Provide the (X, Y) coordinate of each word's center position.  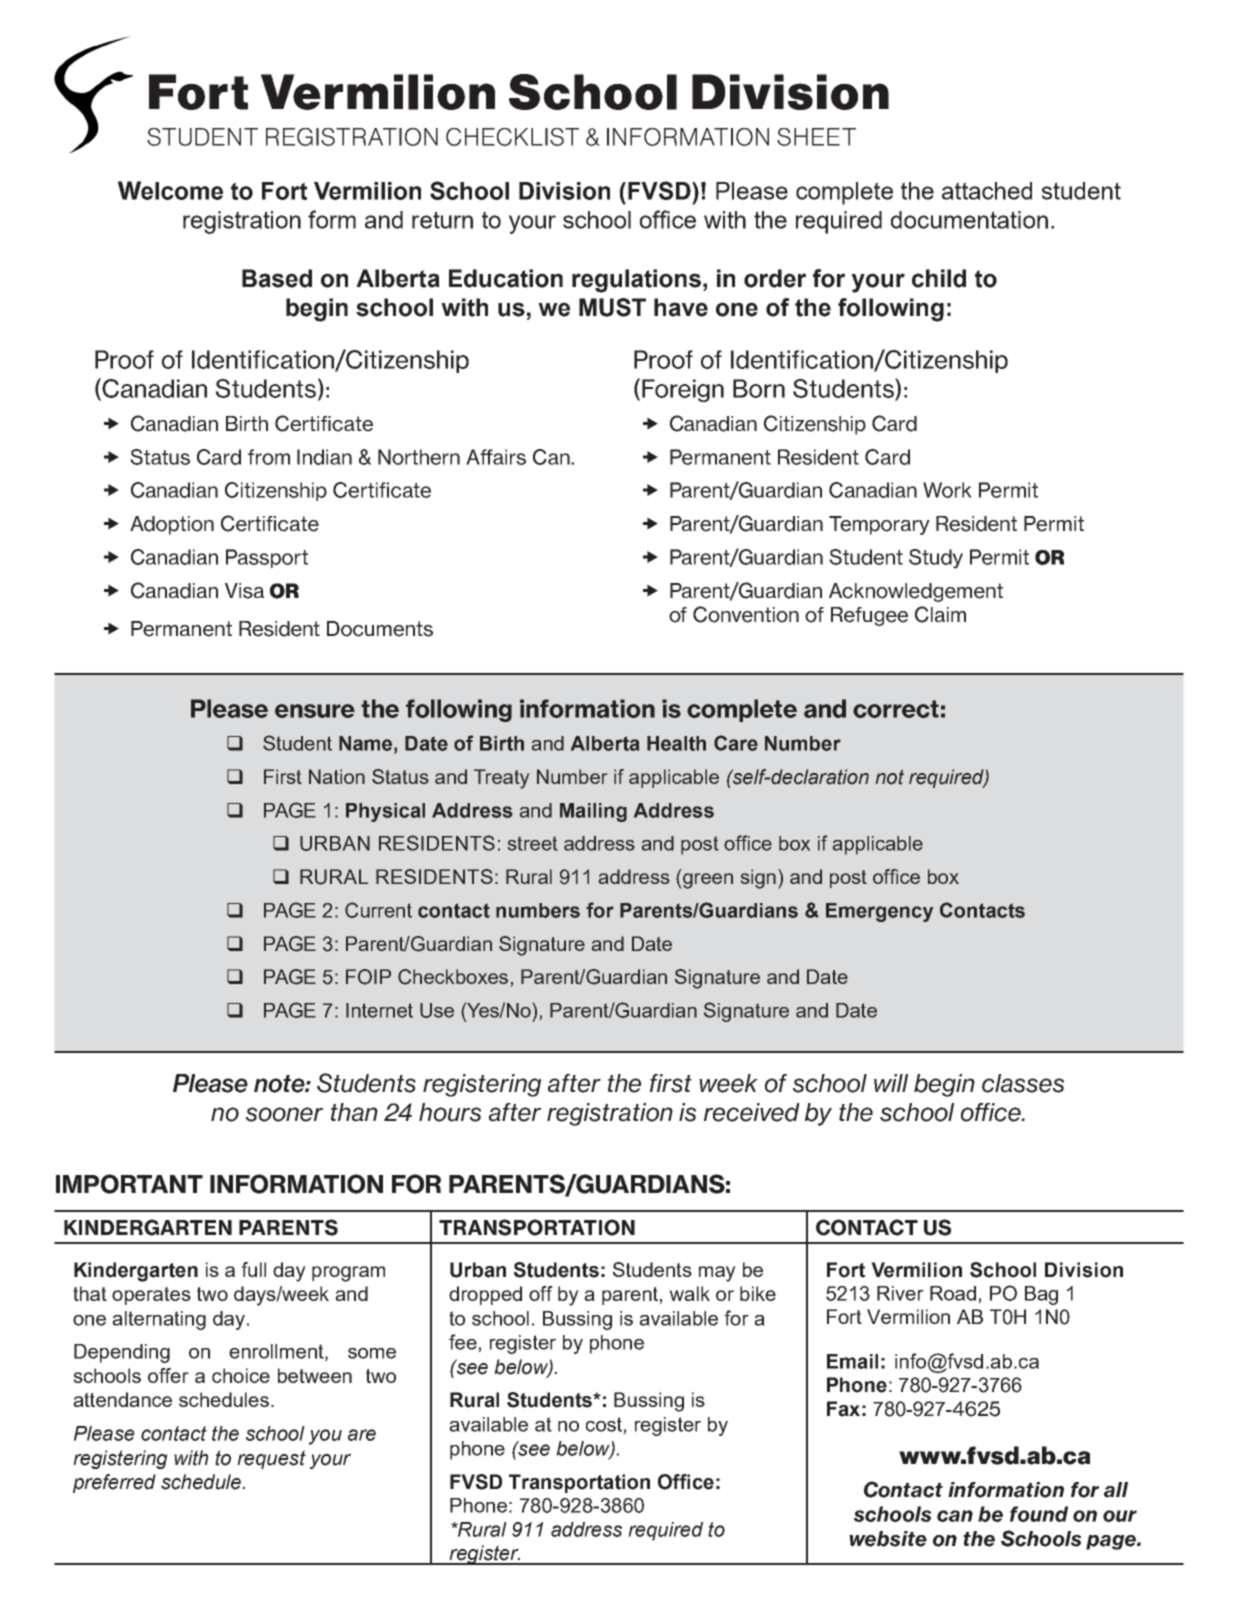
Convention (746, 614)
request (271, 1459)
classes (1023, 1083)
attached (987, 191)
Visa (244, 591)
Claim (940, 614)
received (752, 1112)
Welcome (170, 190)
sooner (284, 1114)
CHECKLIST (512, 137)
